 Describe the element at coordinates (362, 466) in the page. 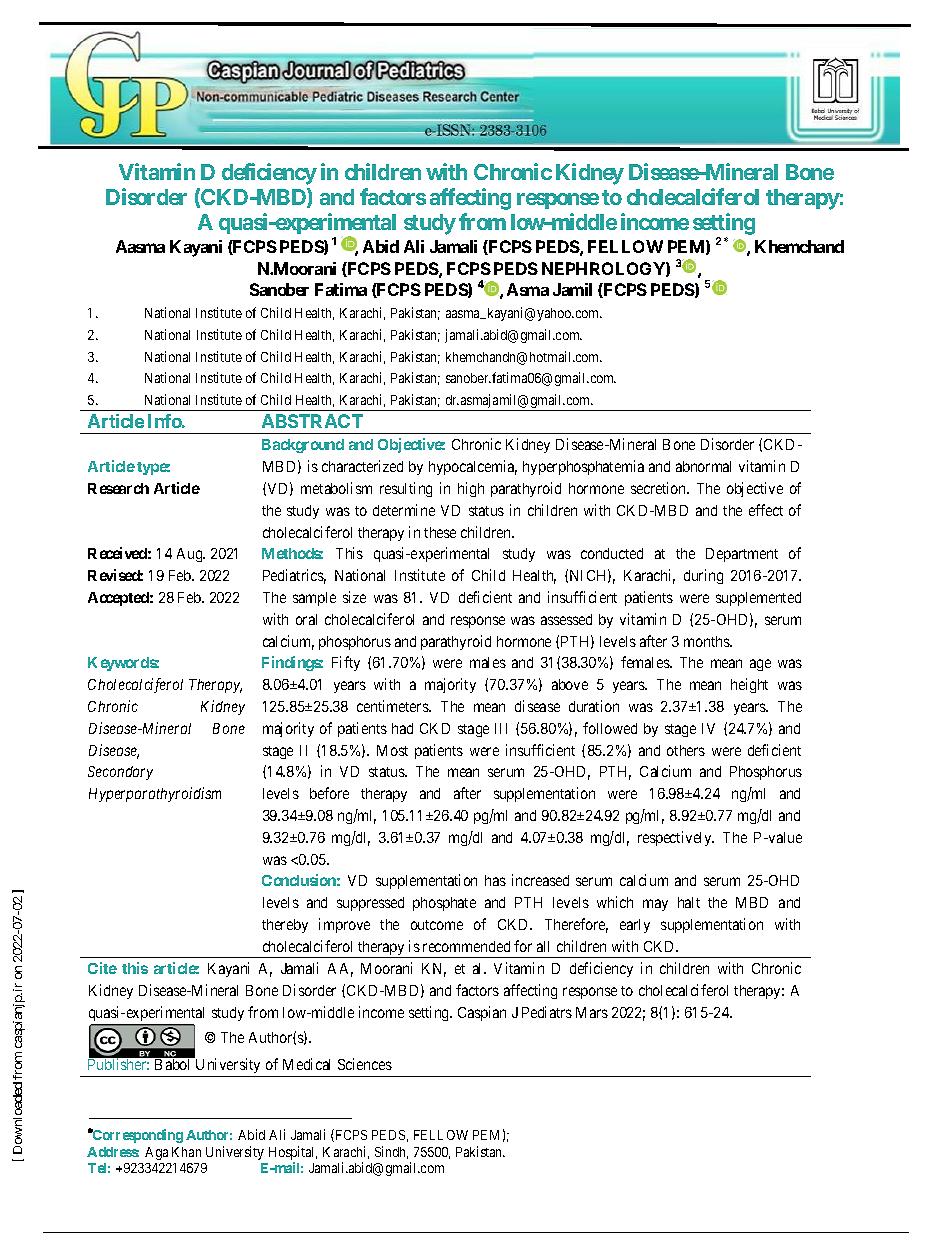

I see `characterized` at that location.
